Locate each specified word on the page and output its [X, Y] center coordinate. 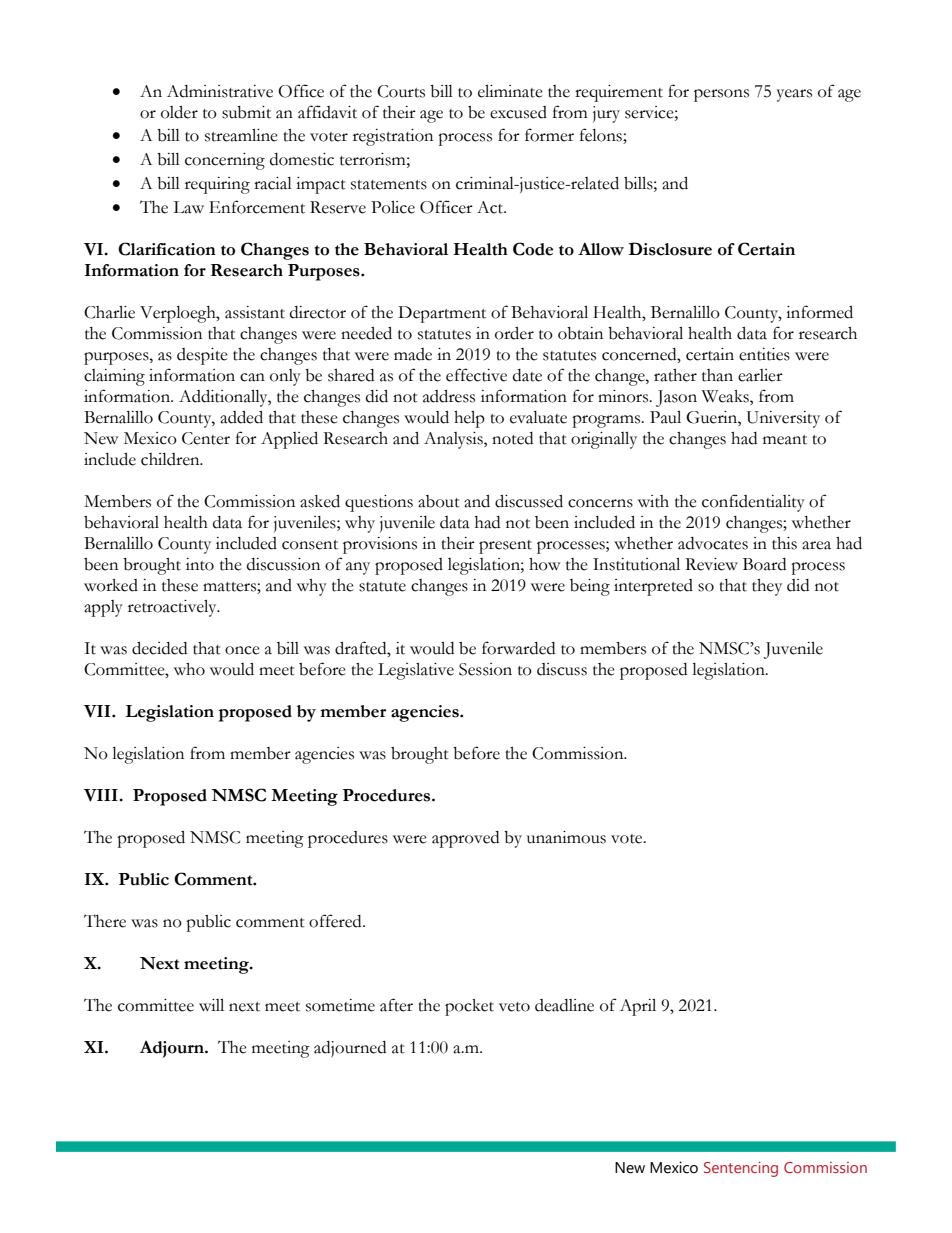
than [717, 375]
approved [465, 839]
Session [485, 669]
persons [721, 95]
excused [518, 112]
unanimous [566, 837]
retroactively [173, 608]
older [179, 112]
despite [202, 356]
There [105, 921]
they [767, 587]
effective [476, 375]
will [211, 1005]
